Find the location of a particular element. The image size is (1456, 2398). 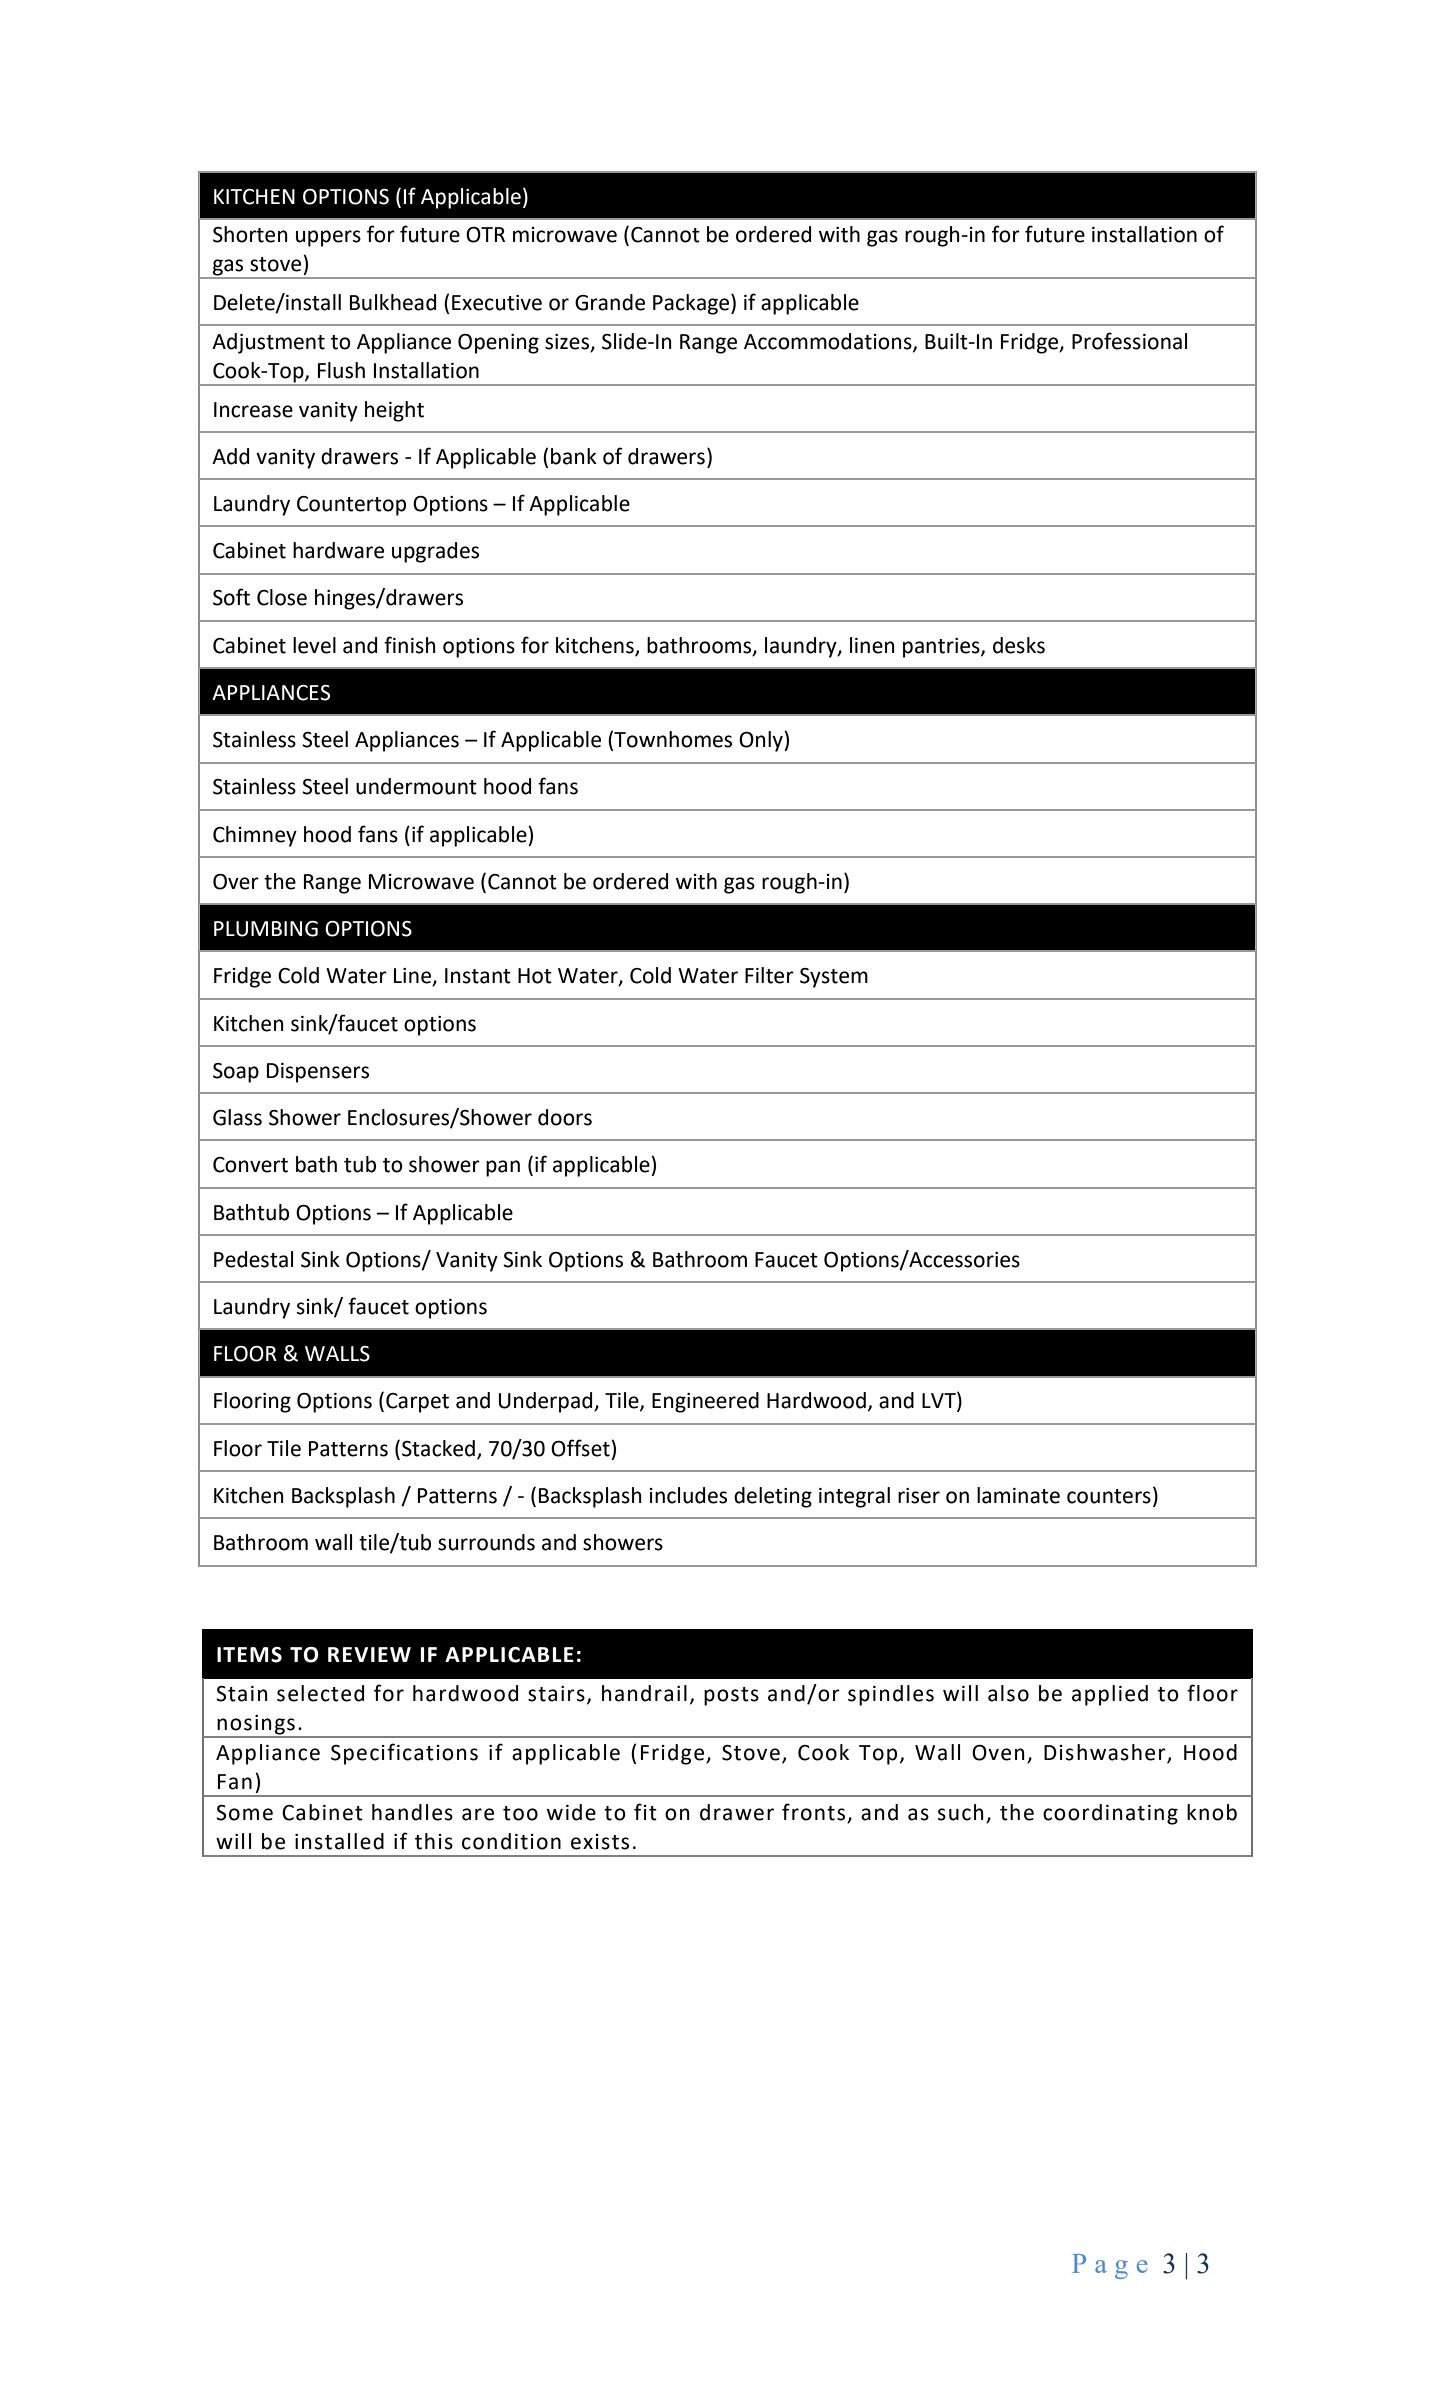

Professional is located at coordinates (1129, 341).
